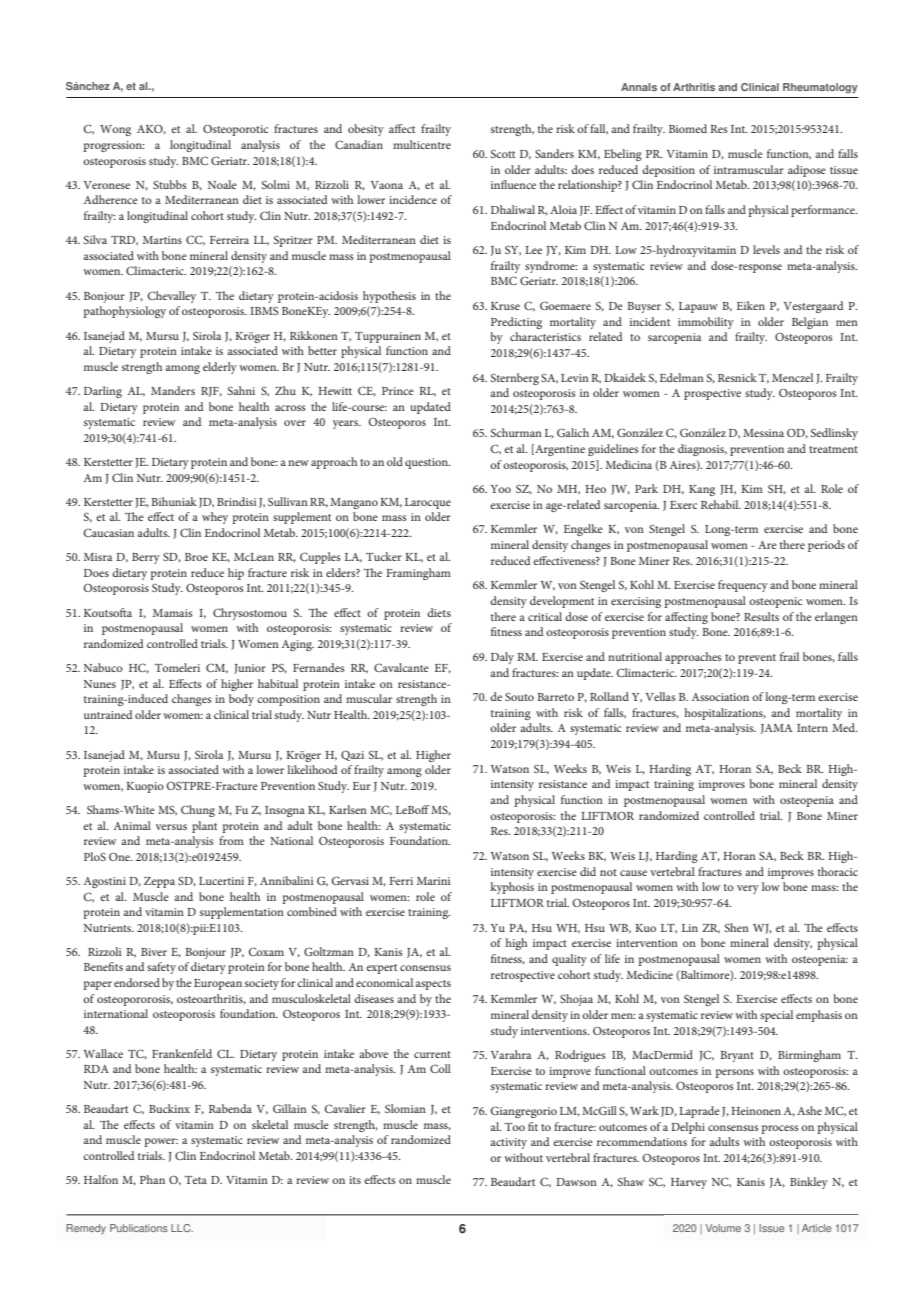 The width and height of the page is (924, 1308). I want to click on Results, so click(761, 616).
